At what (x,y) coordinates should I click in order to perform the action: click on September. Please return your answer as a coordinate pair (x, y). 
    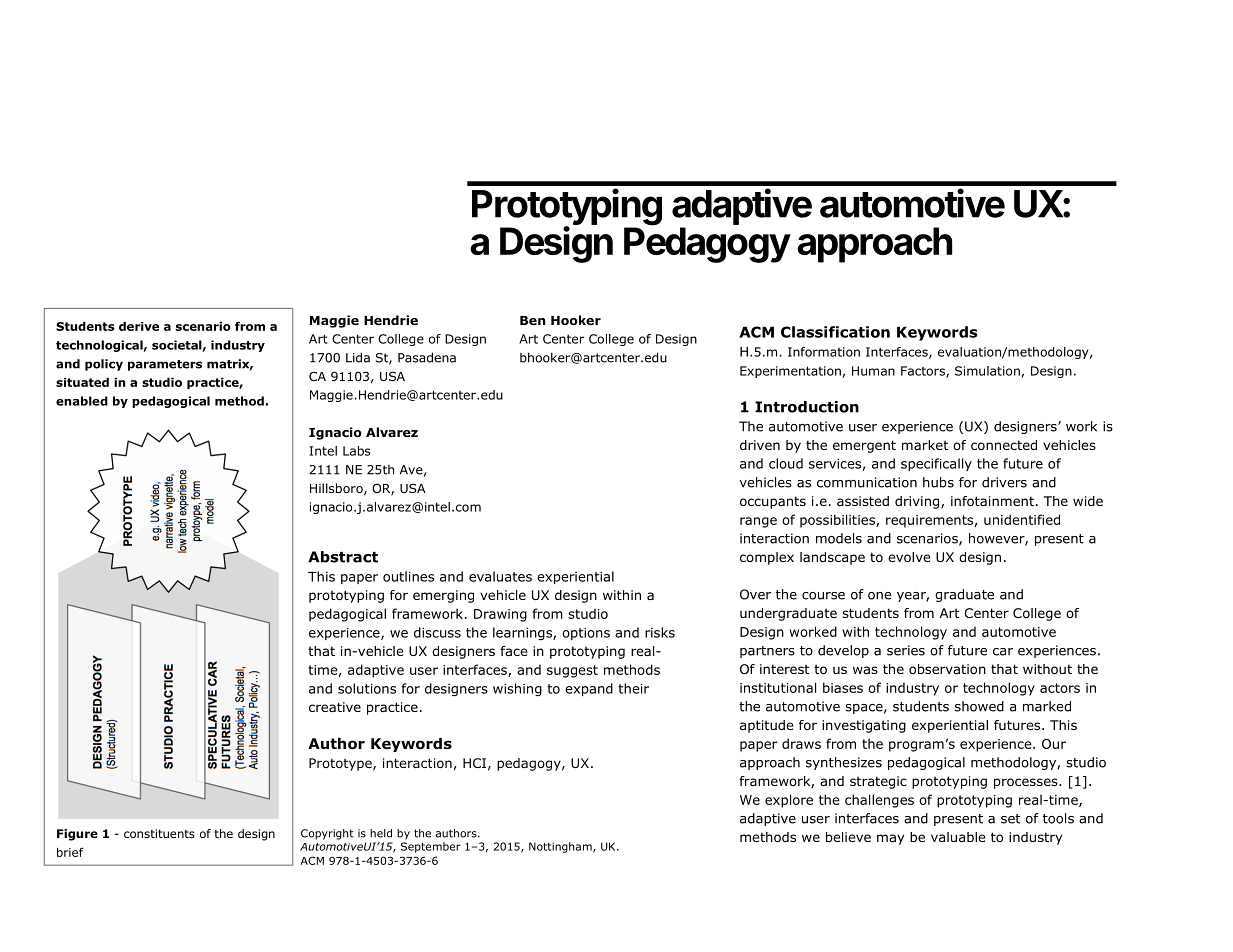
    Looking at the image, I should click on (431, 847).
